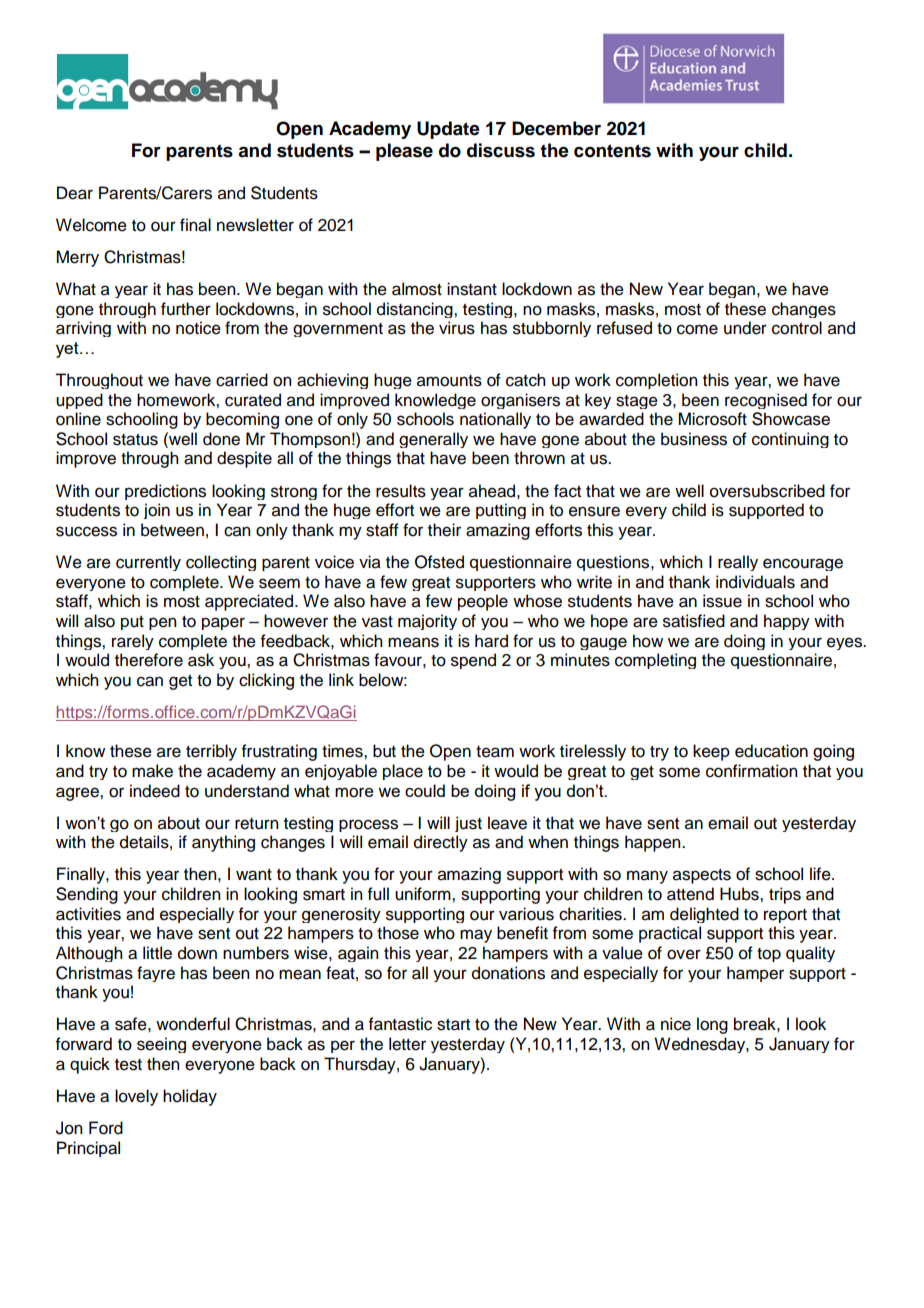 The width and height of the document is (924, 1308). Describe the element at coordinates (448, 130) in the document. I see `Update` at that location.
